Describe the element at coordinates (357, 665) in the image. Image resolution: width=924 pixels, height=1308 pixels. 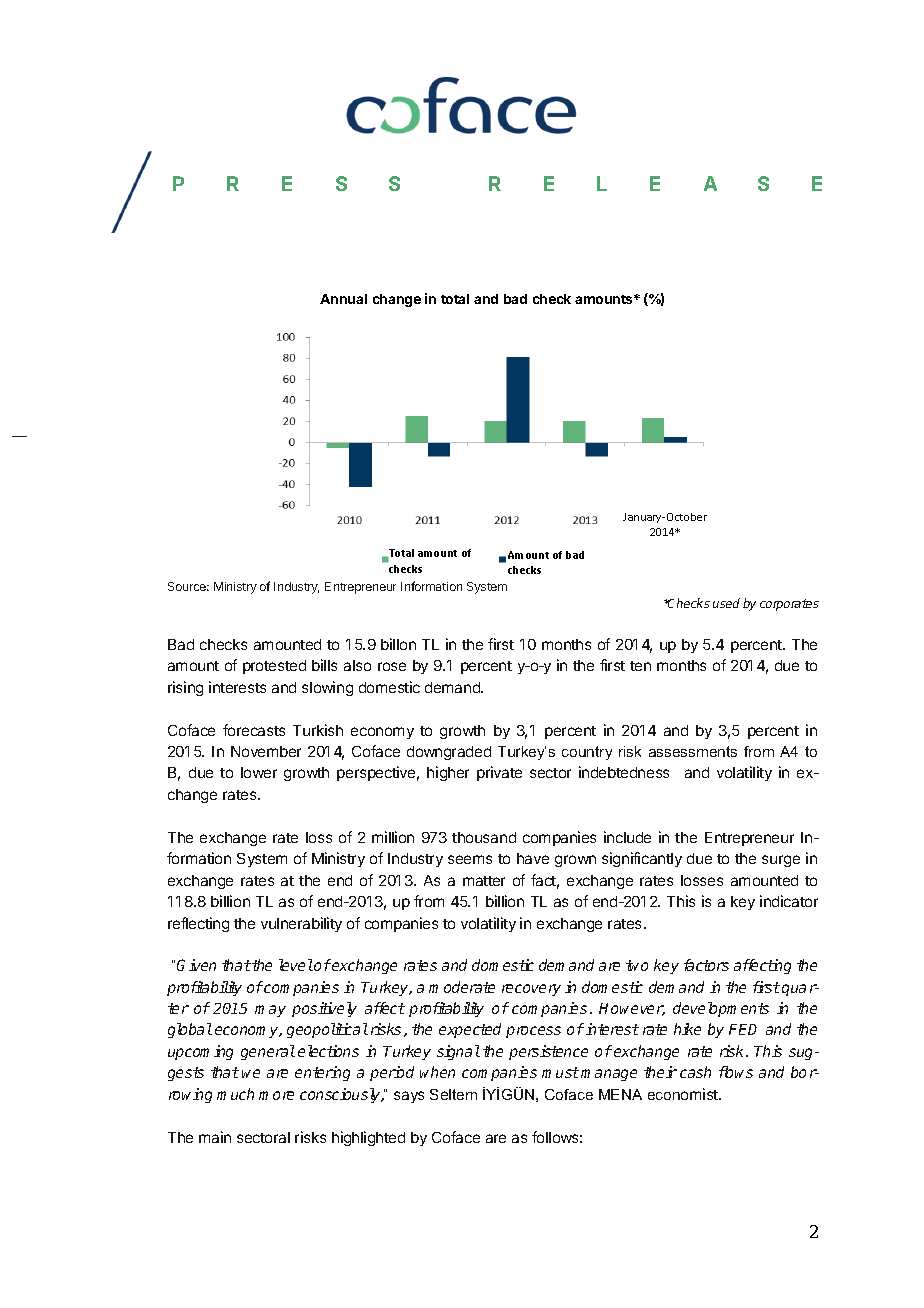
I see `also` at that location.
